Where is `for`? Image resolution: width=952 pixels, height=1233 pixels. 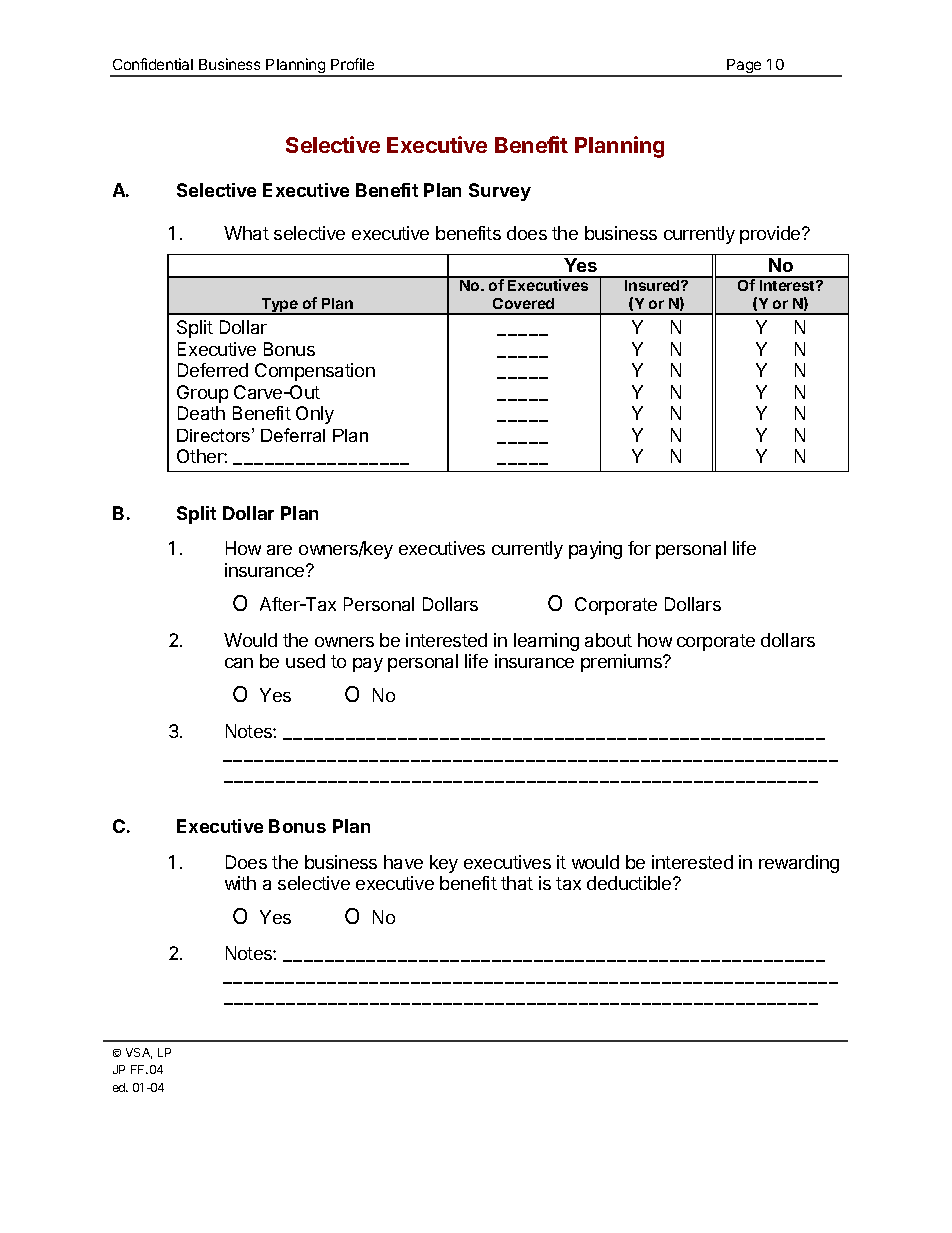
for is located at coordinates (639, 548).
